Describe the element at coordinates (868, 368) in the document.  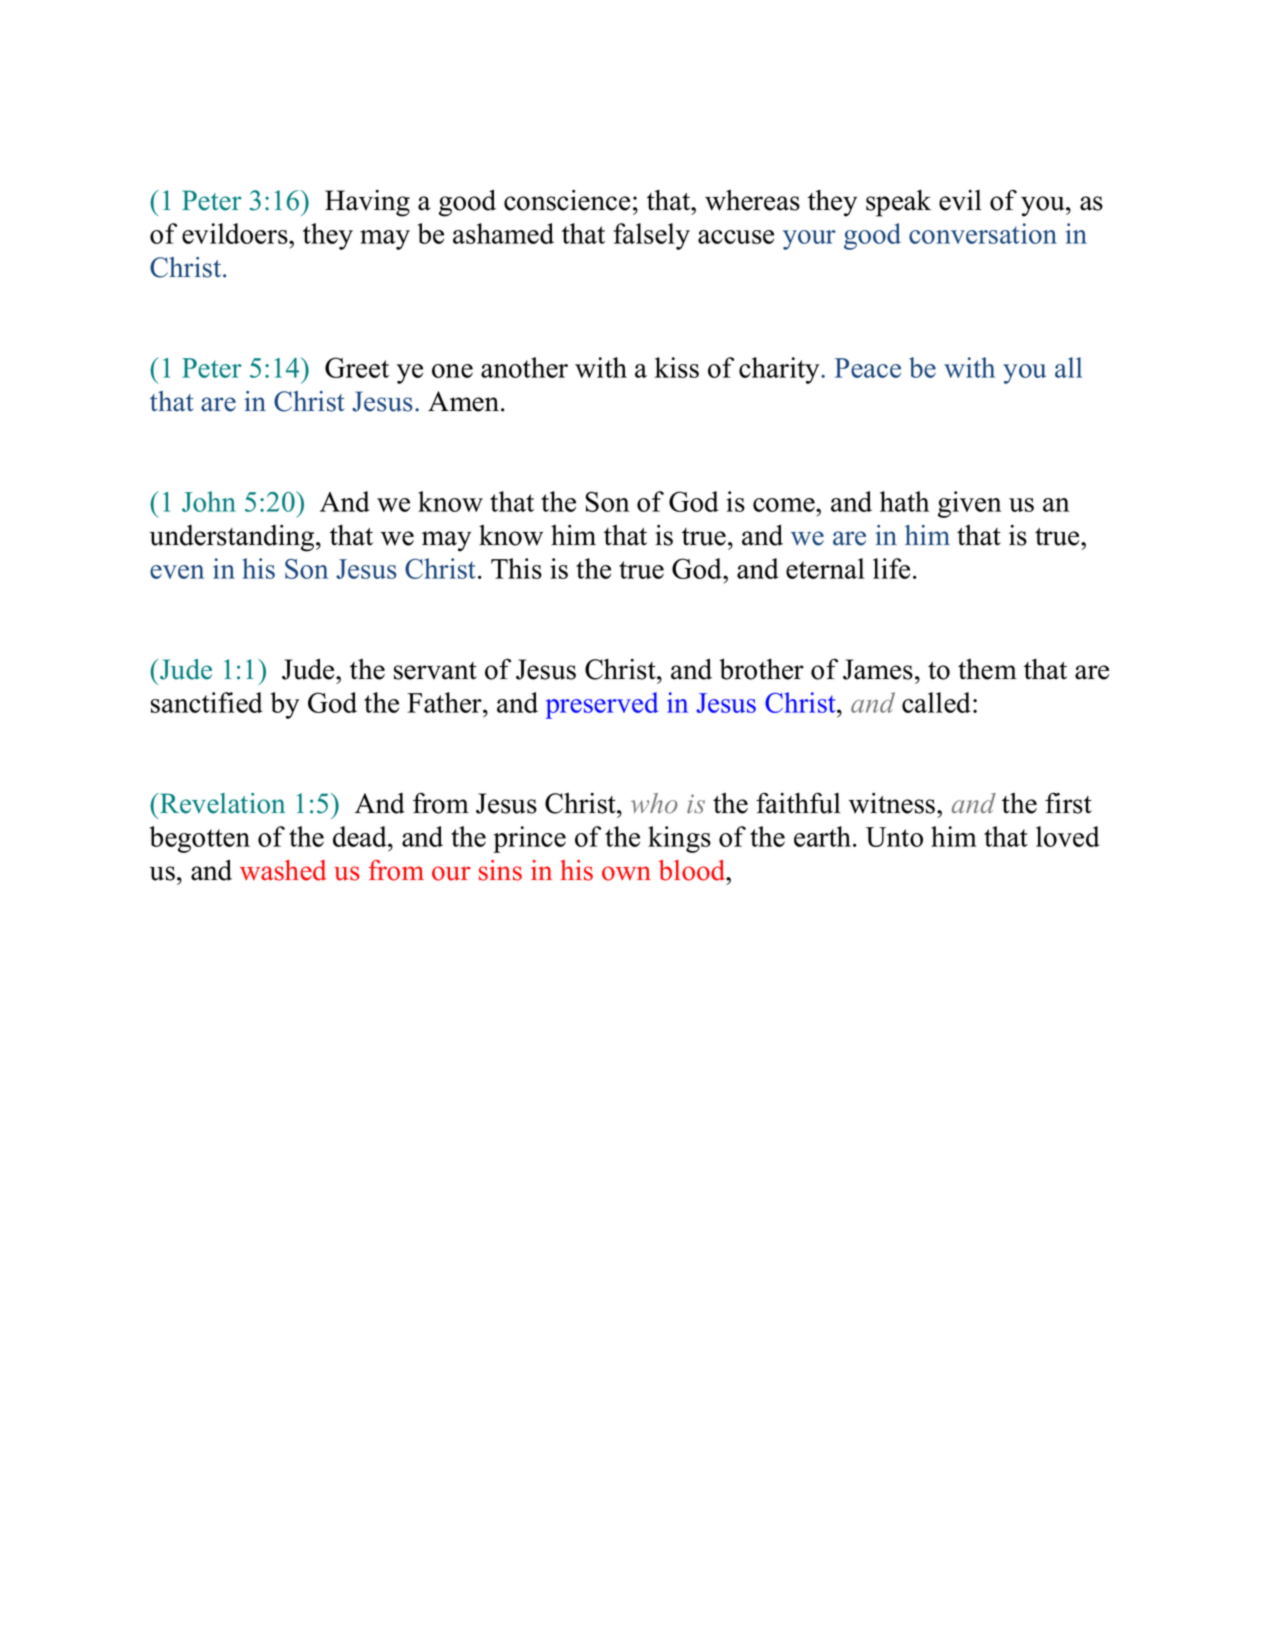
I see `Peace` at that location.
